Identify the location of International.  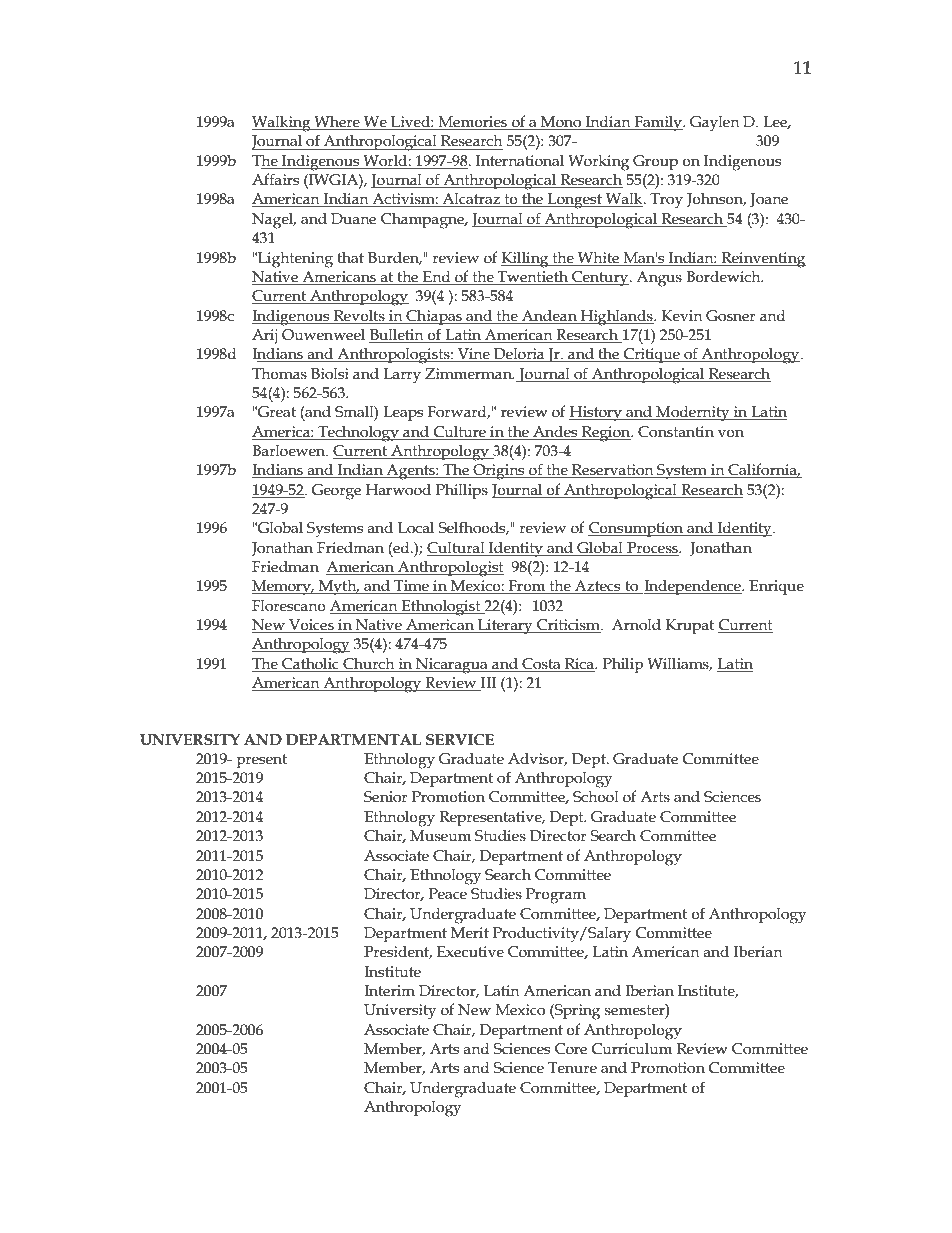
(520, 161).
